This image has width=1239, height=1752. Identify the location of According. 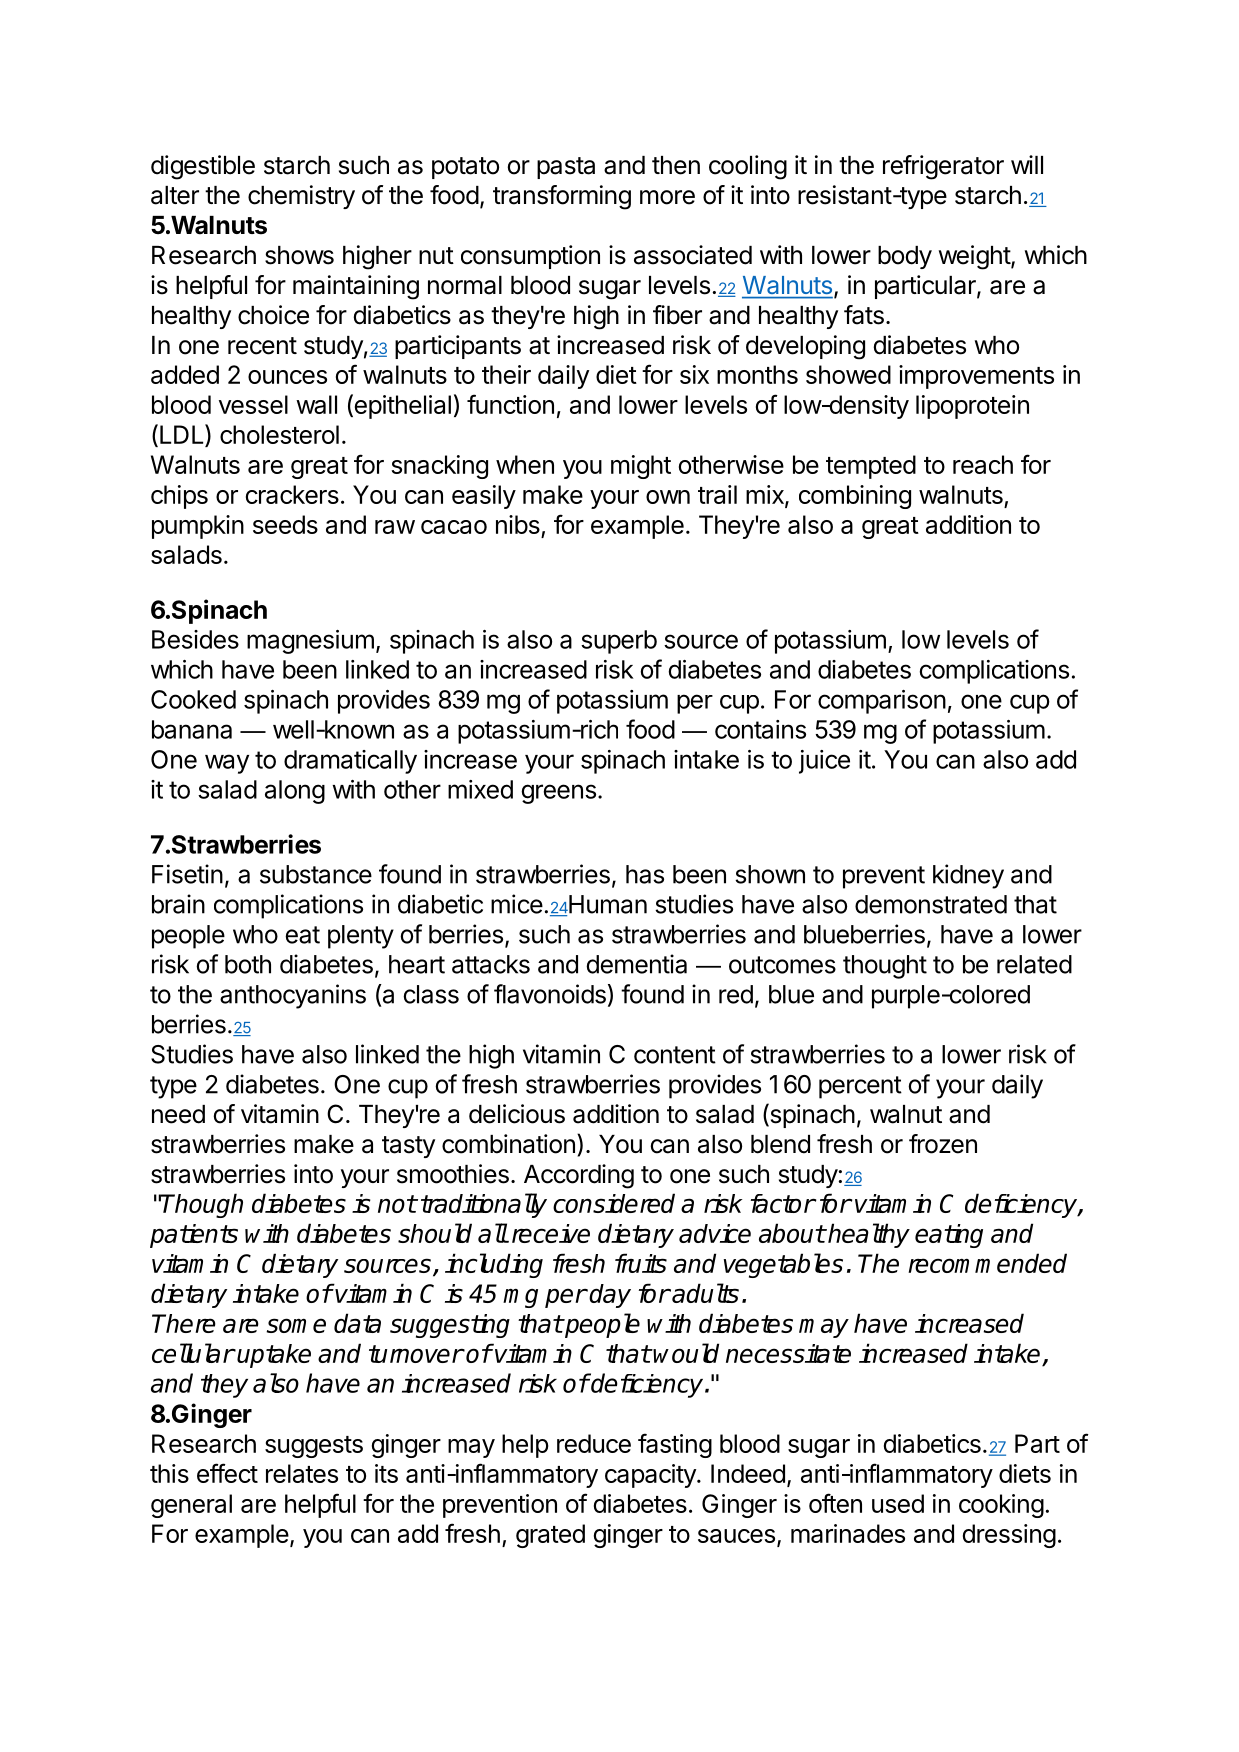
(579, 1176).
